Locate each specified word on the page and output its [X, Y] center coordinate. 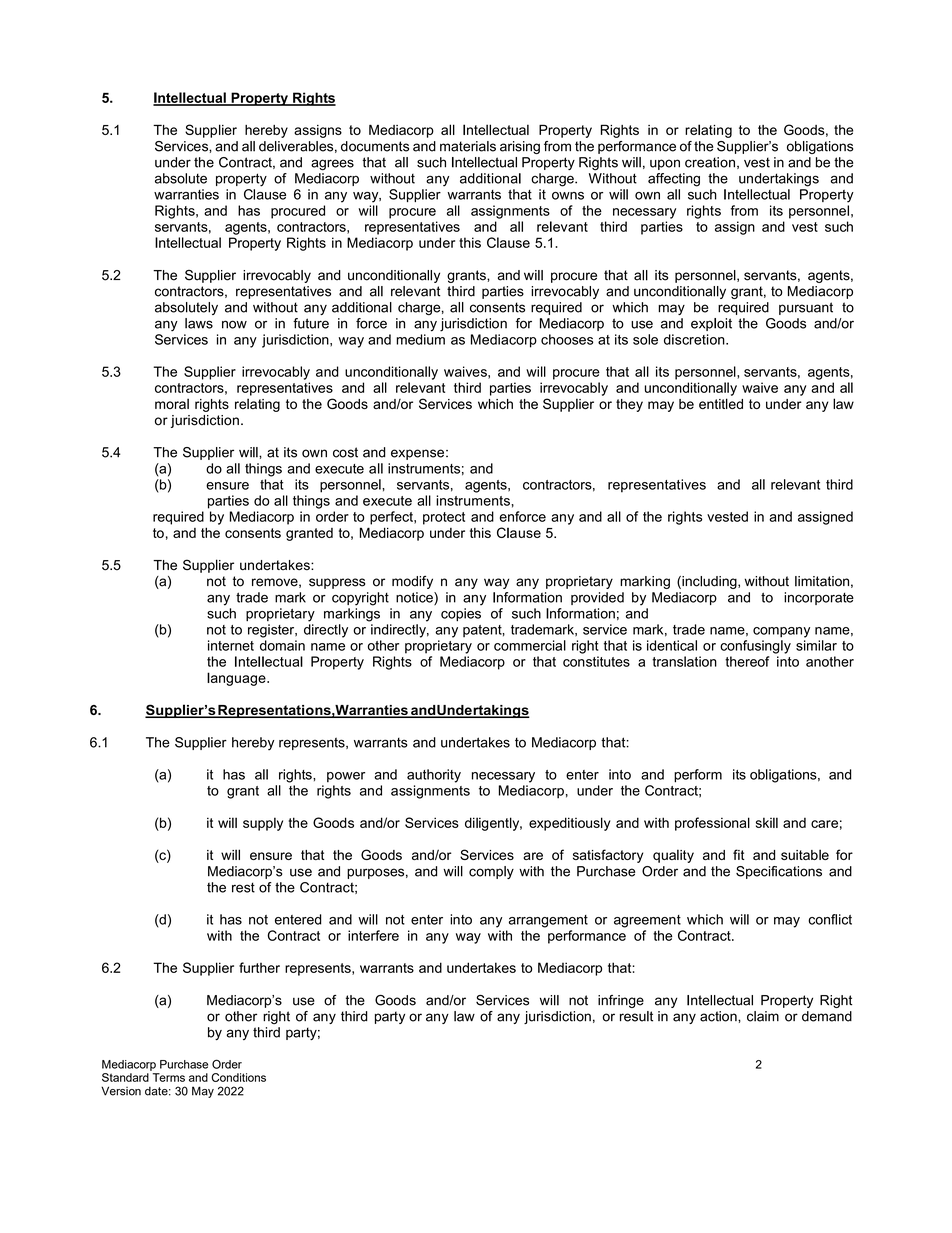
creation [710, 162]
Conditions [238, 1077]
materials [468, 146]
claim [763, 1016]
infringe [621, 1001]
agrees [332, 165]
